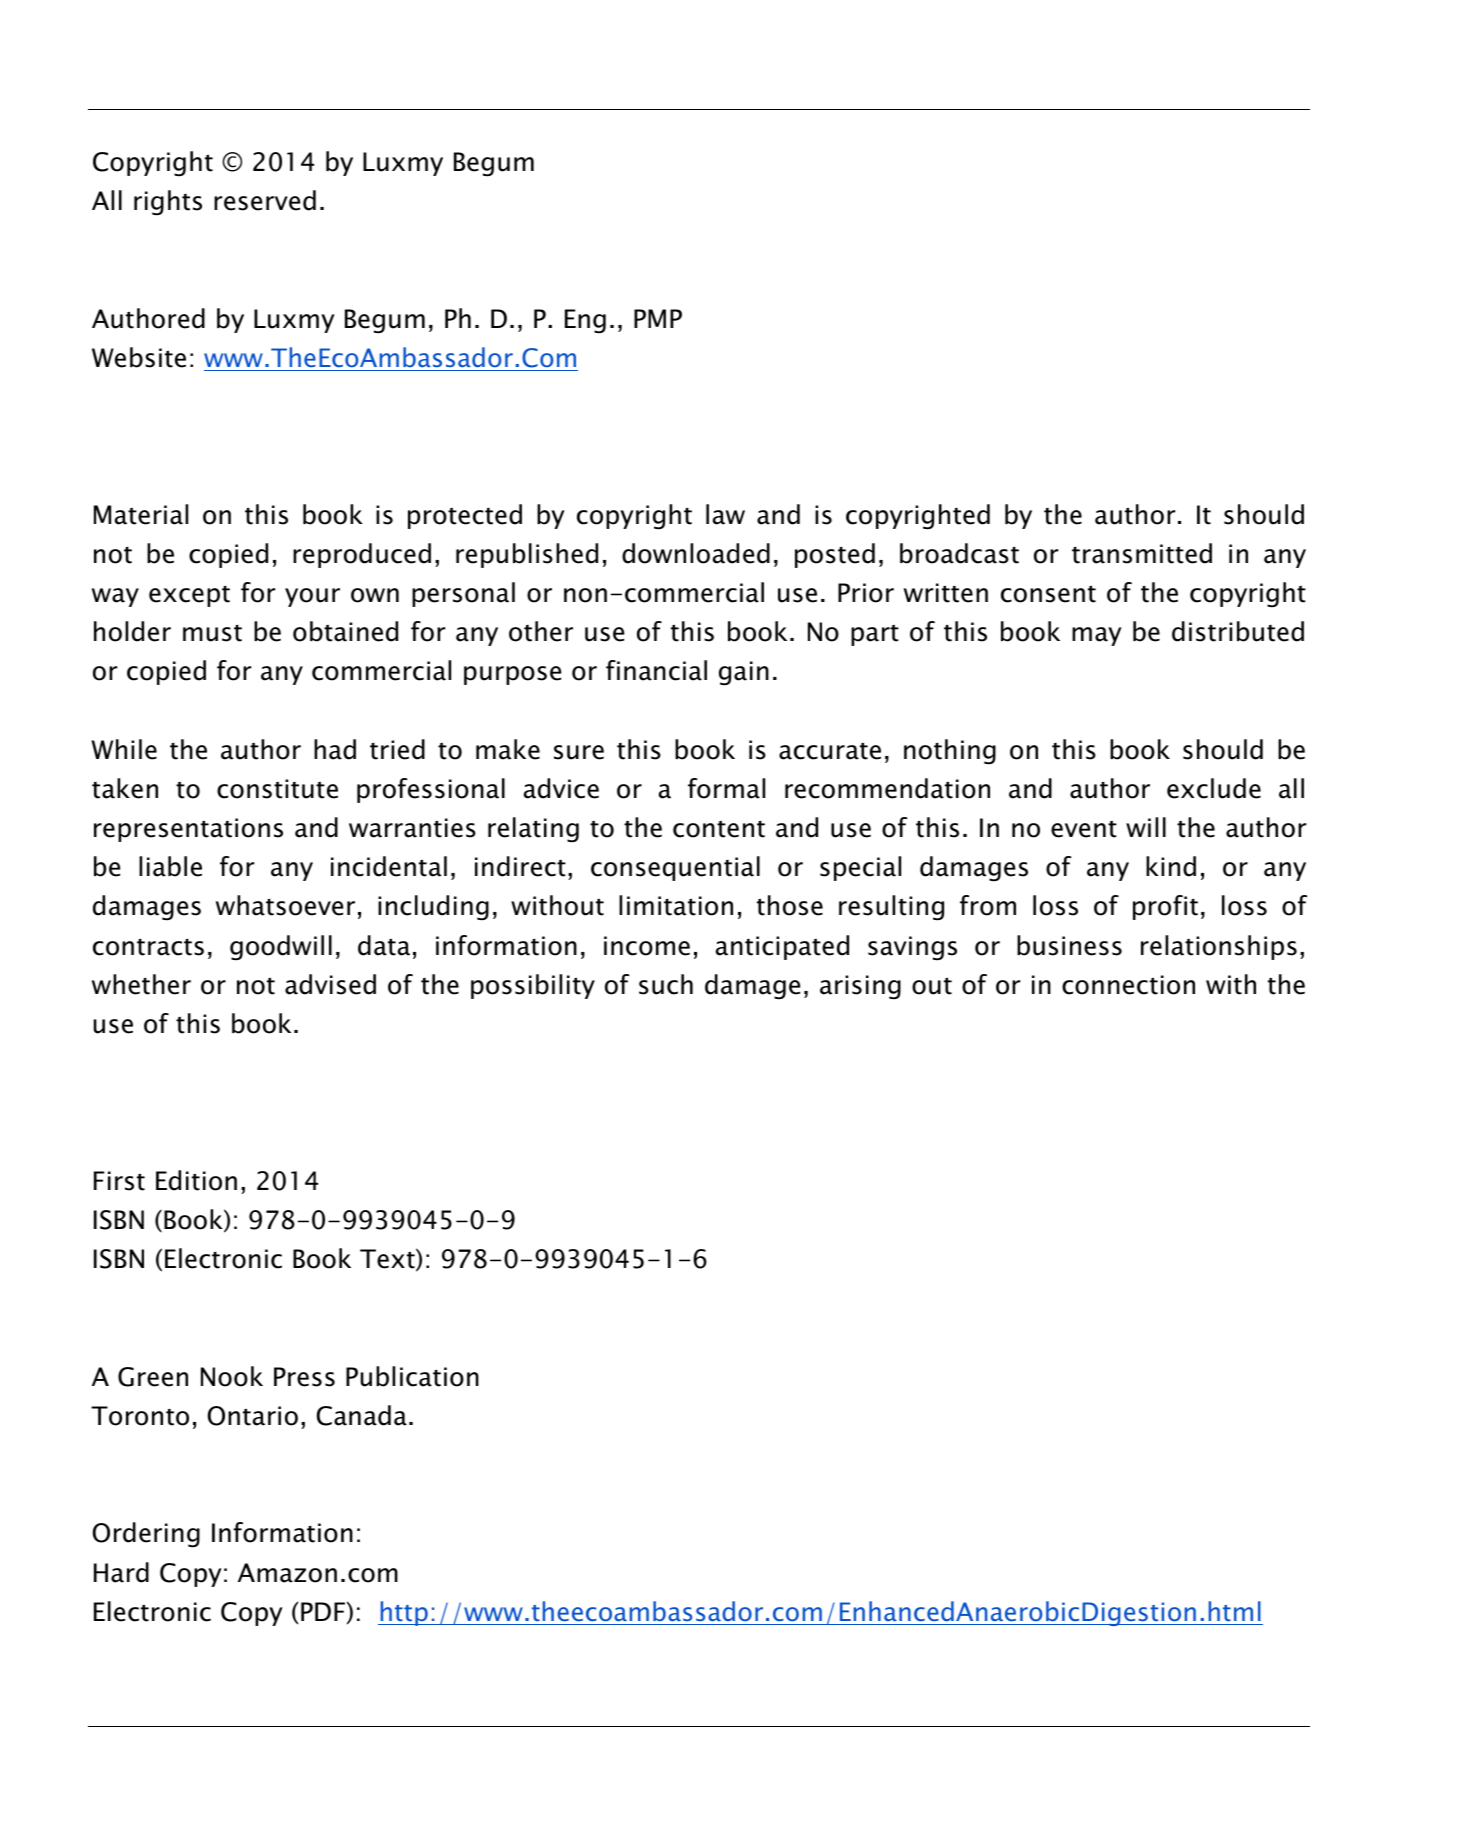  What do you see at coordinates (146, 1535) in the screenshot?
I see `Ordering` at bounding box center [146, 1535].
